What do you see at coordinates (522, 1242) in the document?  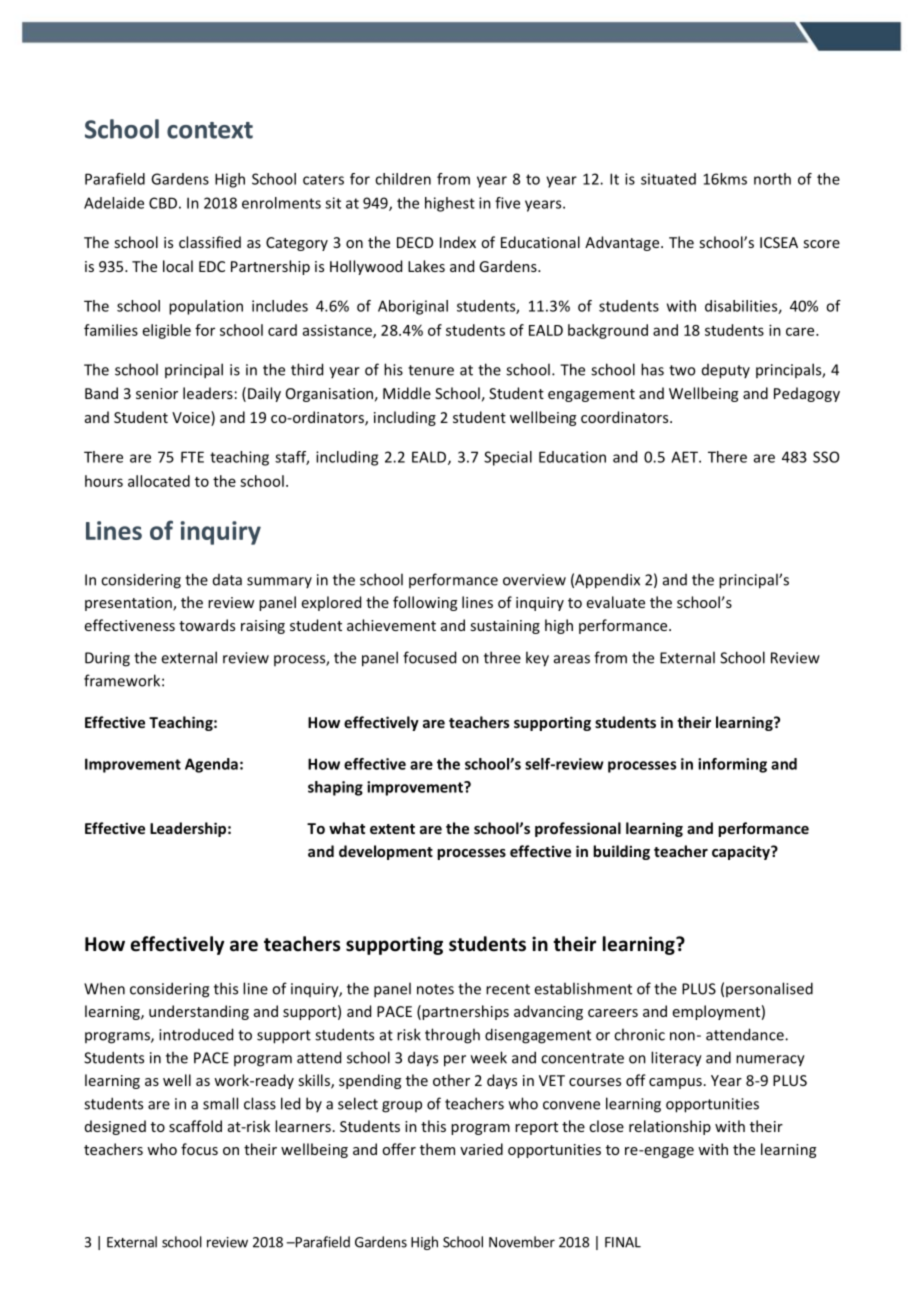 I see `November` at bounding box center [522, 1242].
